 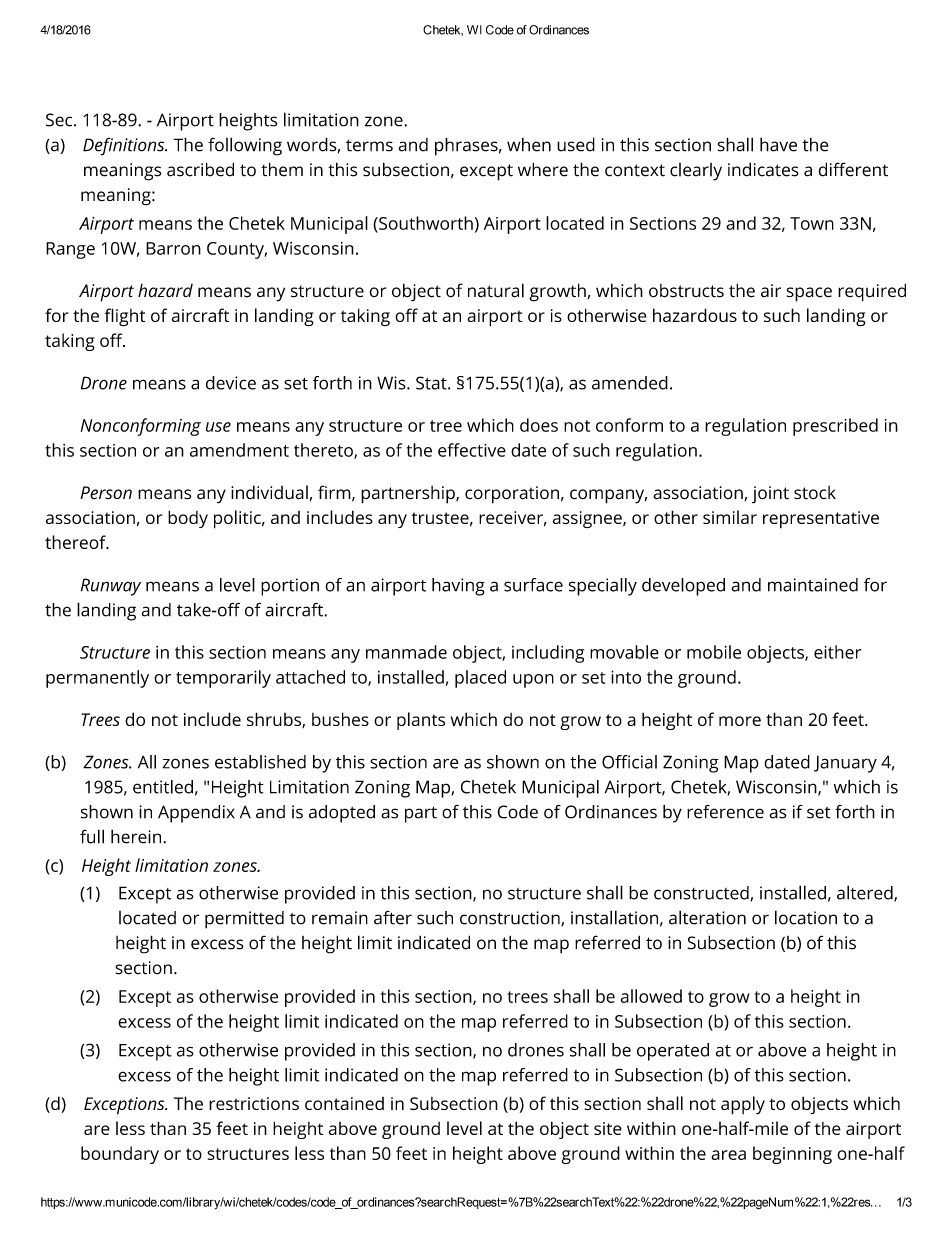 I want to click on where, so click(x=543, y=169).
